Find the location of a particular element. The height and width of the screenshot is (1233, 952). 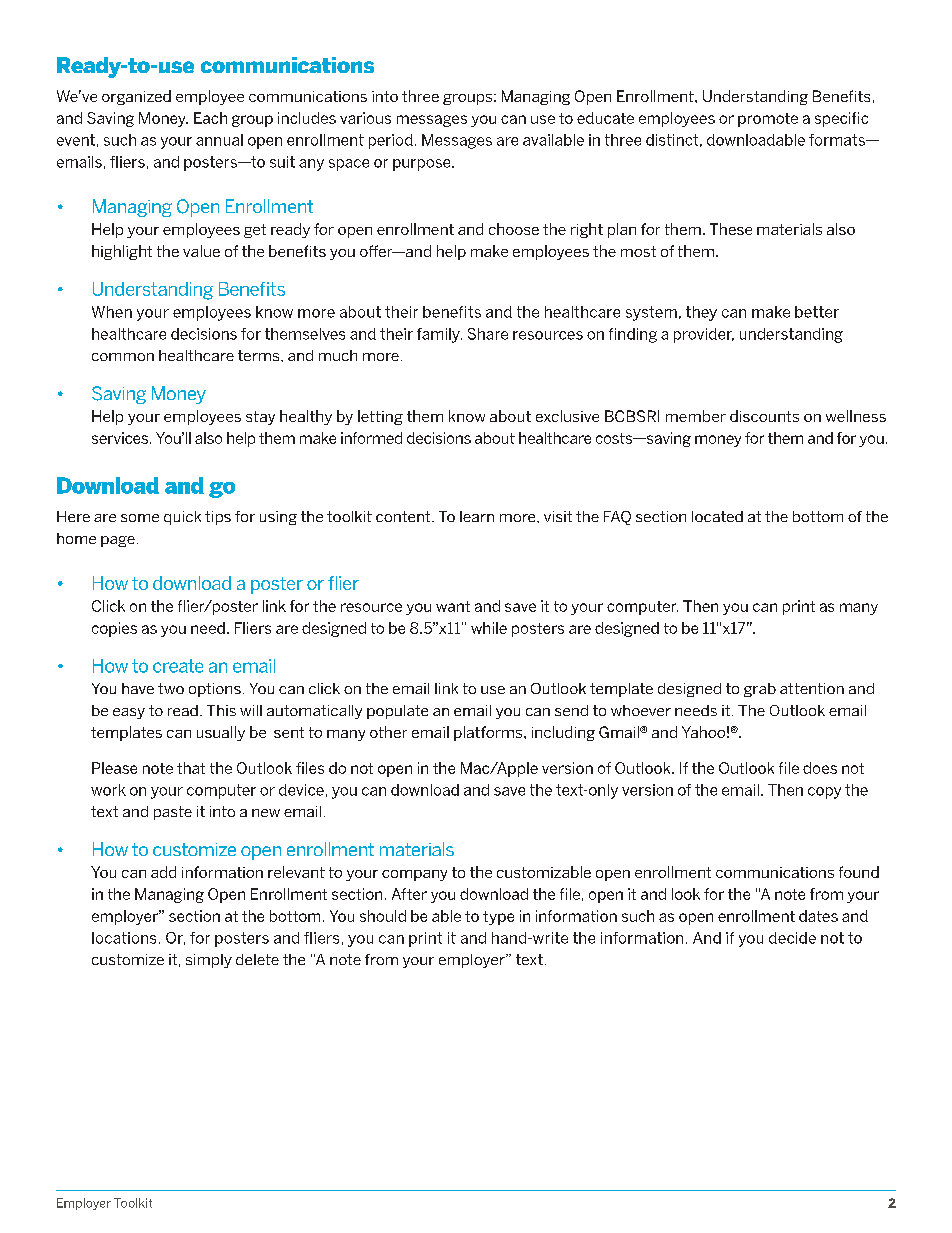

located is located at coordinates (717, 516).
